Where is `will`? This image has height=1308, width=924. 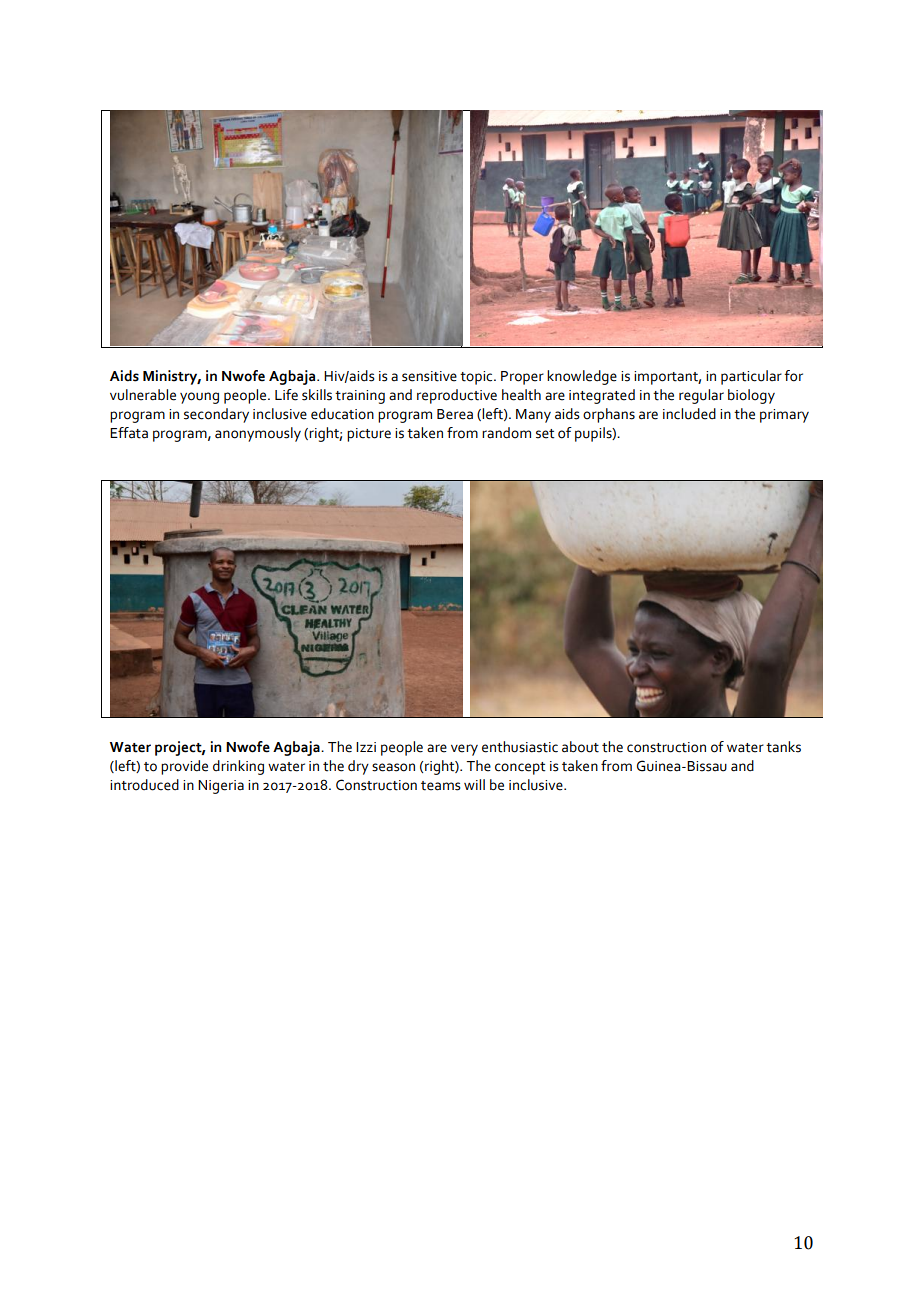 will is located at coordinates (474, 784).
